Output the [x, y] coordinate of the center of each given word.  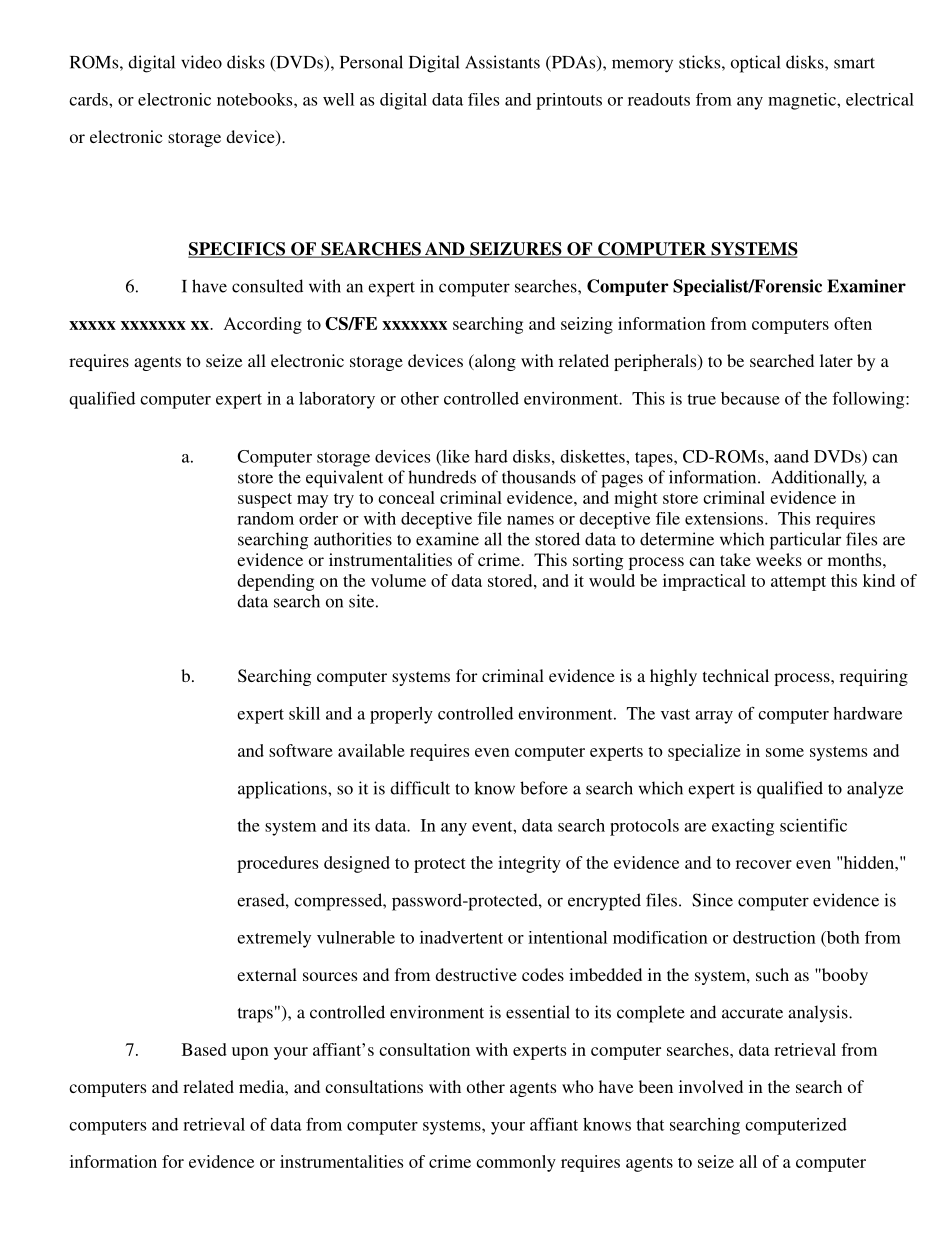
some [785, 752]
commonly [516, 1163]
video [201, 62]
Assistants [502, 62]
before [544, 788]
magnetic [803, 101]
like [455, 457]
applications [283, 790]
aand [791, 456]
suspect [265, 500]
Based [204, 1049]
